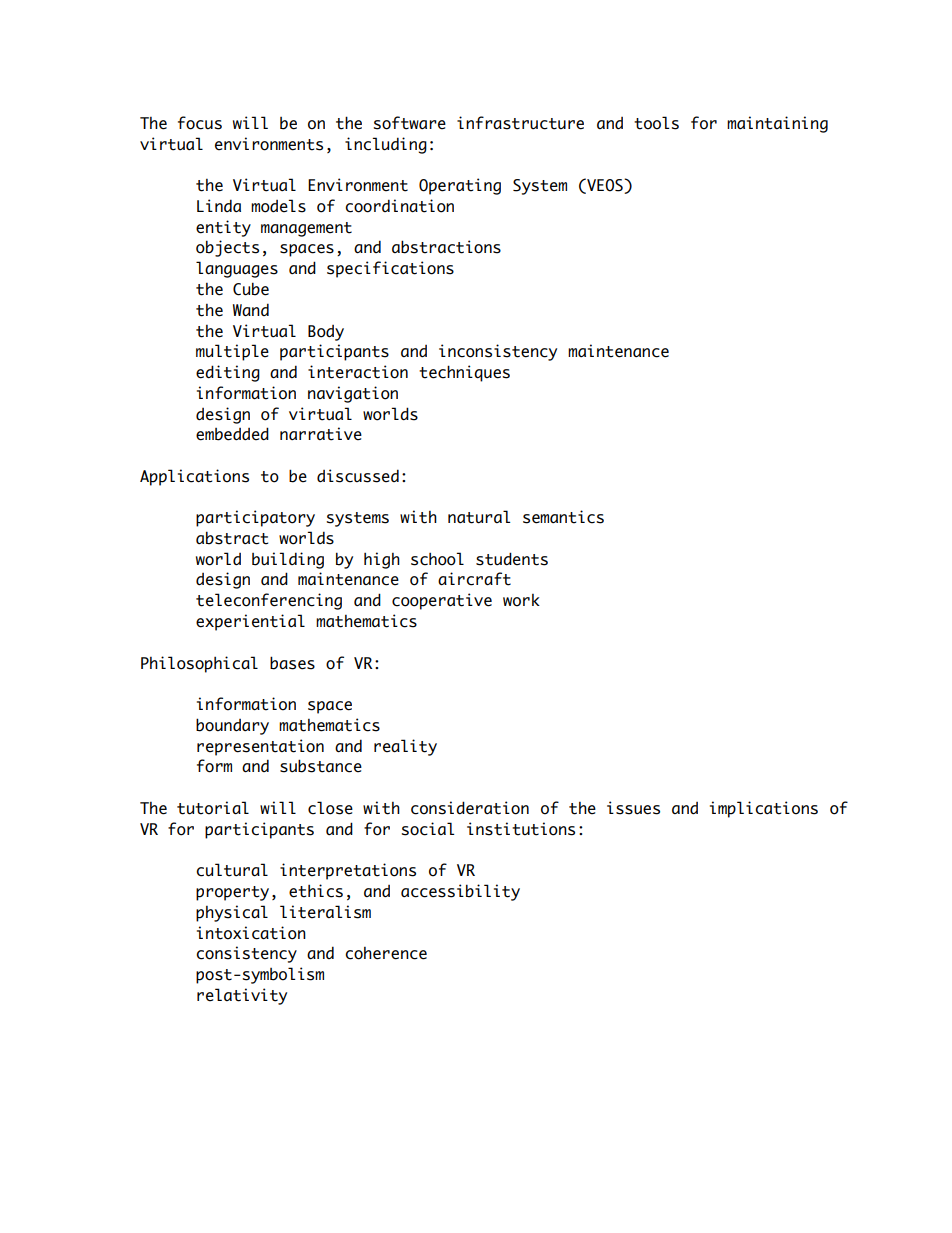  Describe the element at coordinates (520, 123) in the image. I see `infrastructure` at that location.
